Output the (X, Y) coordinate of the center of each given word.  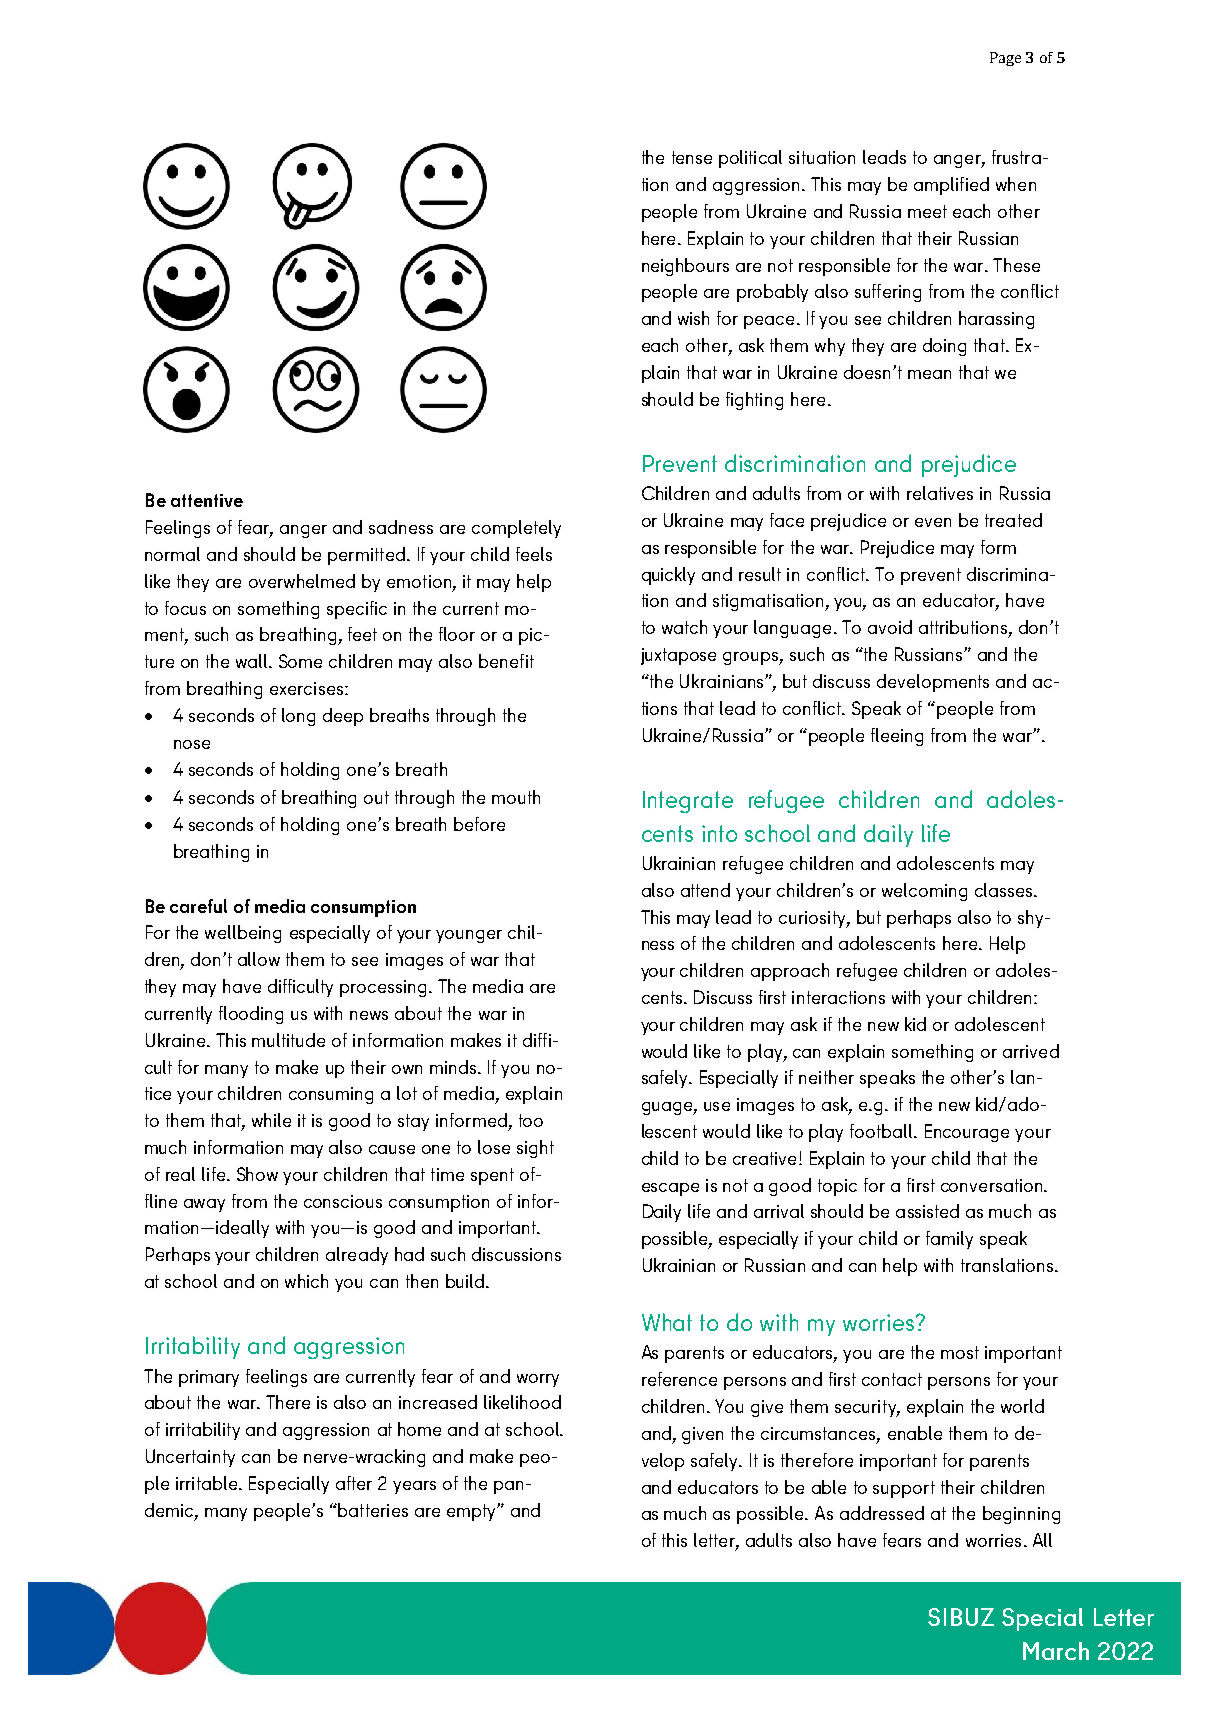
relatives (940, 493)
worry (538, 1380)
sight (535, 1149)
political (750, 159)
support (904, 1489)
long (298, 717)
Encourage (967, 1133)
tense (692, 157)
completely (516, 529)
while (271, 1120)
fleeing (897, 737)
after (354, 1483)
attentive (207, 500)
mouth (516, 797)
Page (1005, 59)
